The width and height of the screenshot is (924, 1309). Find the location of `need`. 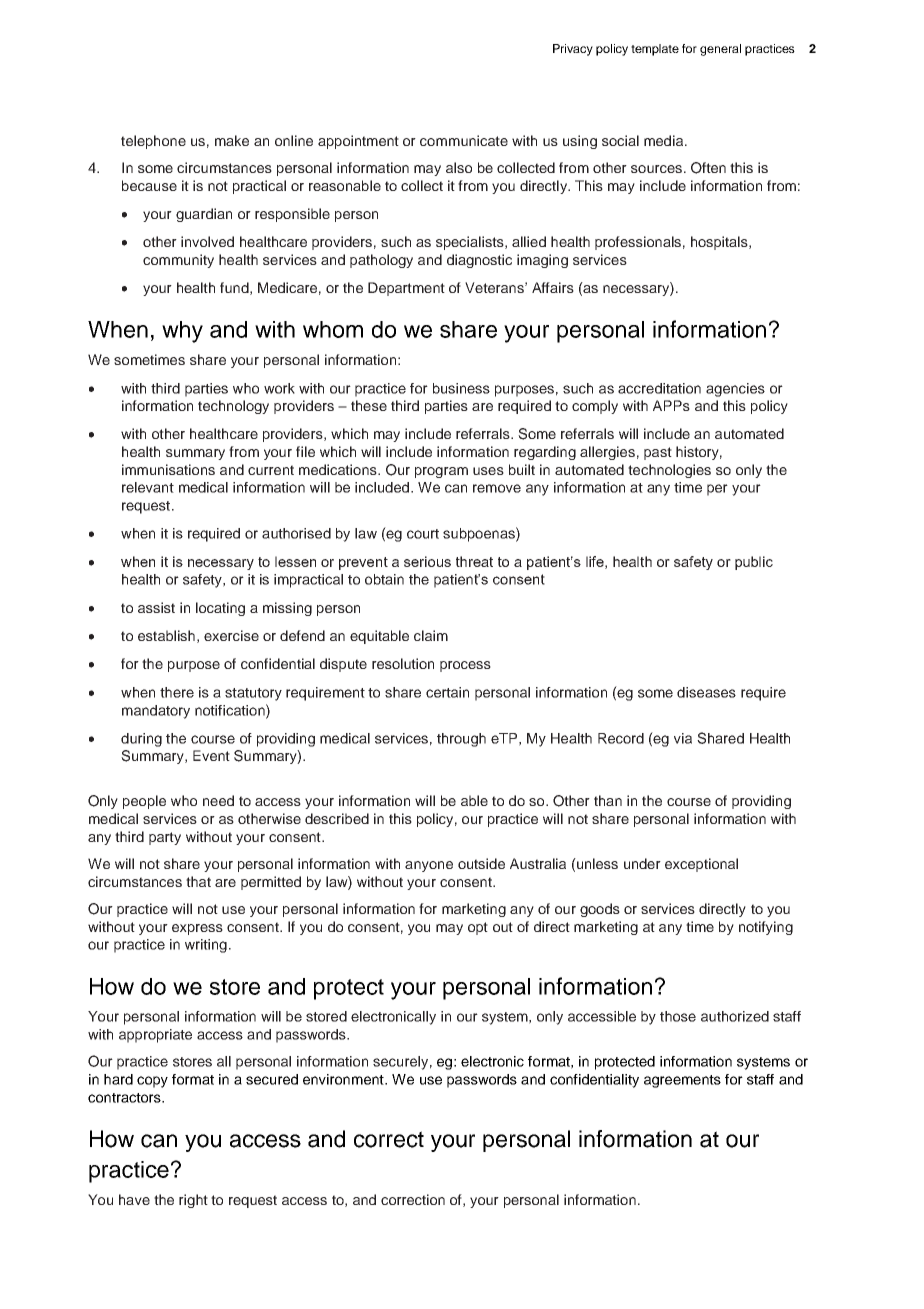

need is located at coordinates (218, 800).
